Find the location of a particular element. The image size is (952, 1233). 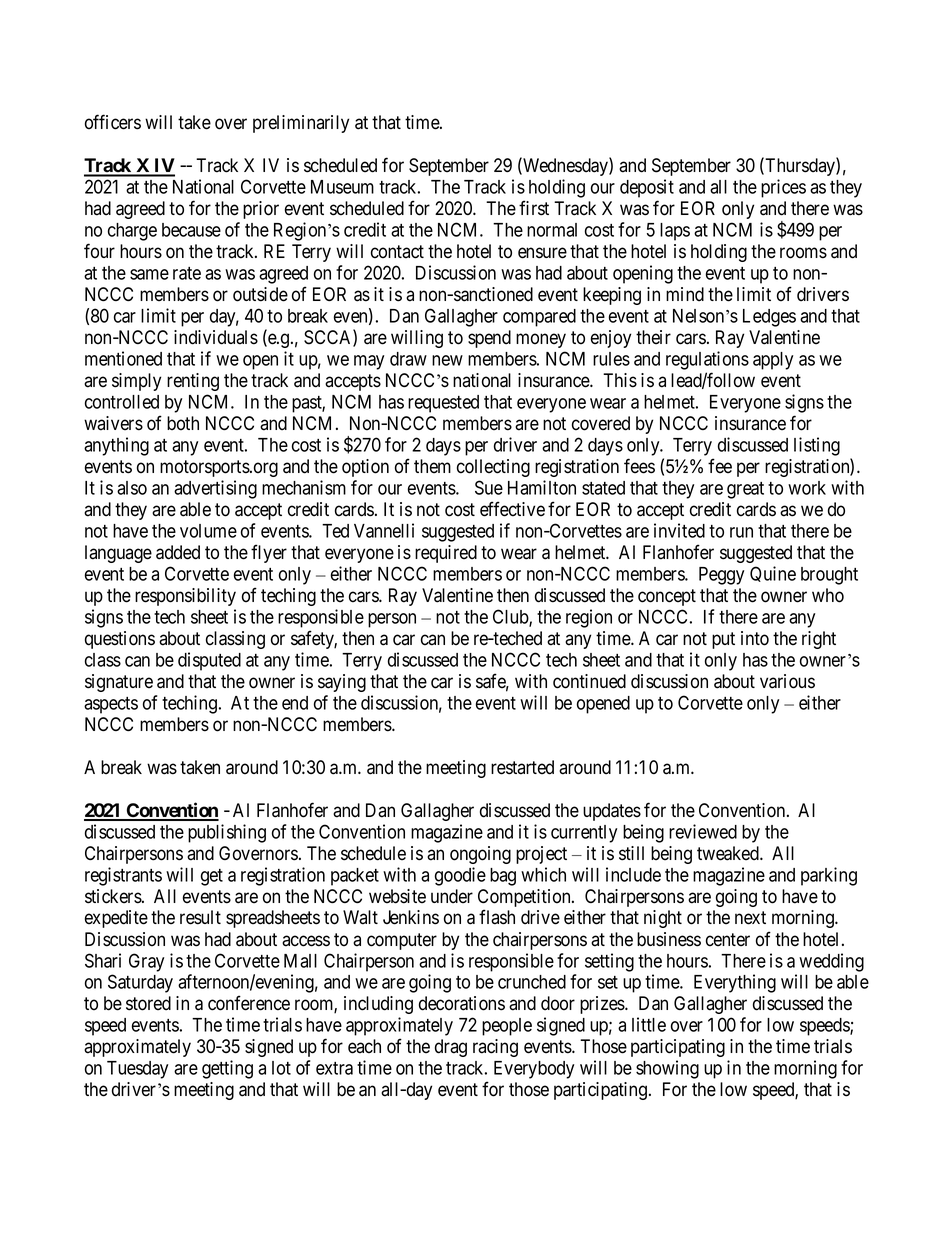

officers is located at coordinates (113, 122).
